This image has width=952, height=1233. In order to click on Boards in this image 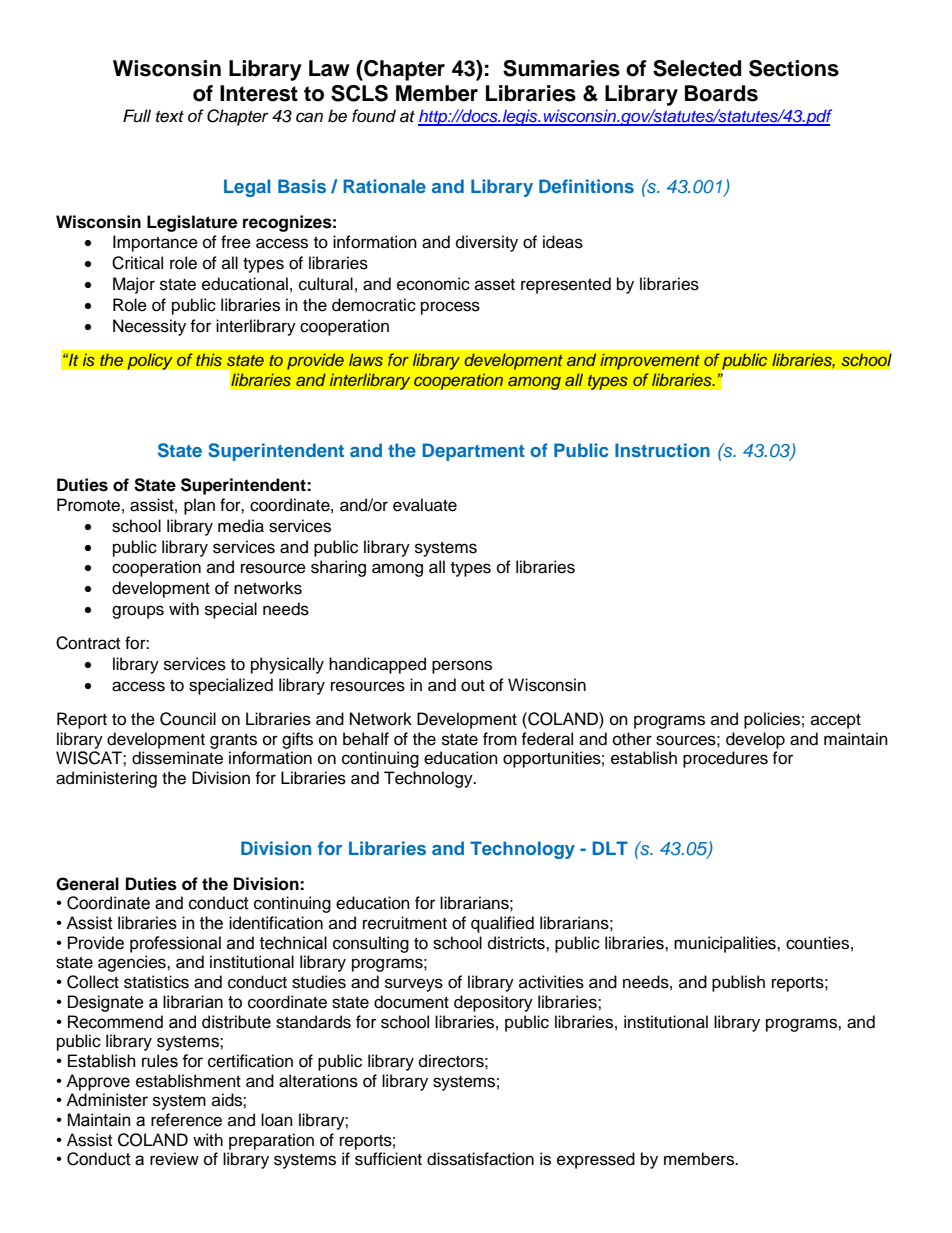, I will do `click(721, 93)`.
